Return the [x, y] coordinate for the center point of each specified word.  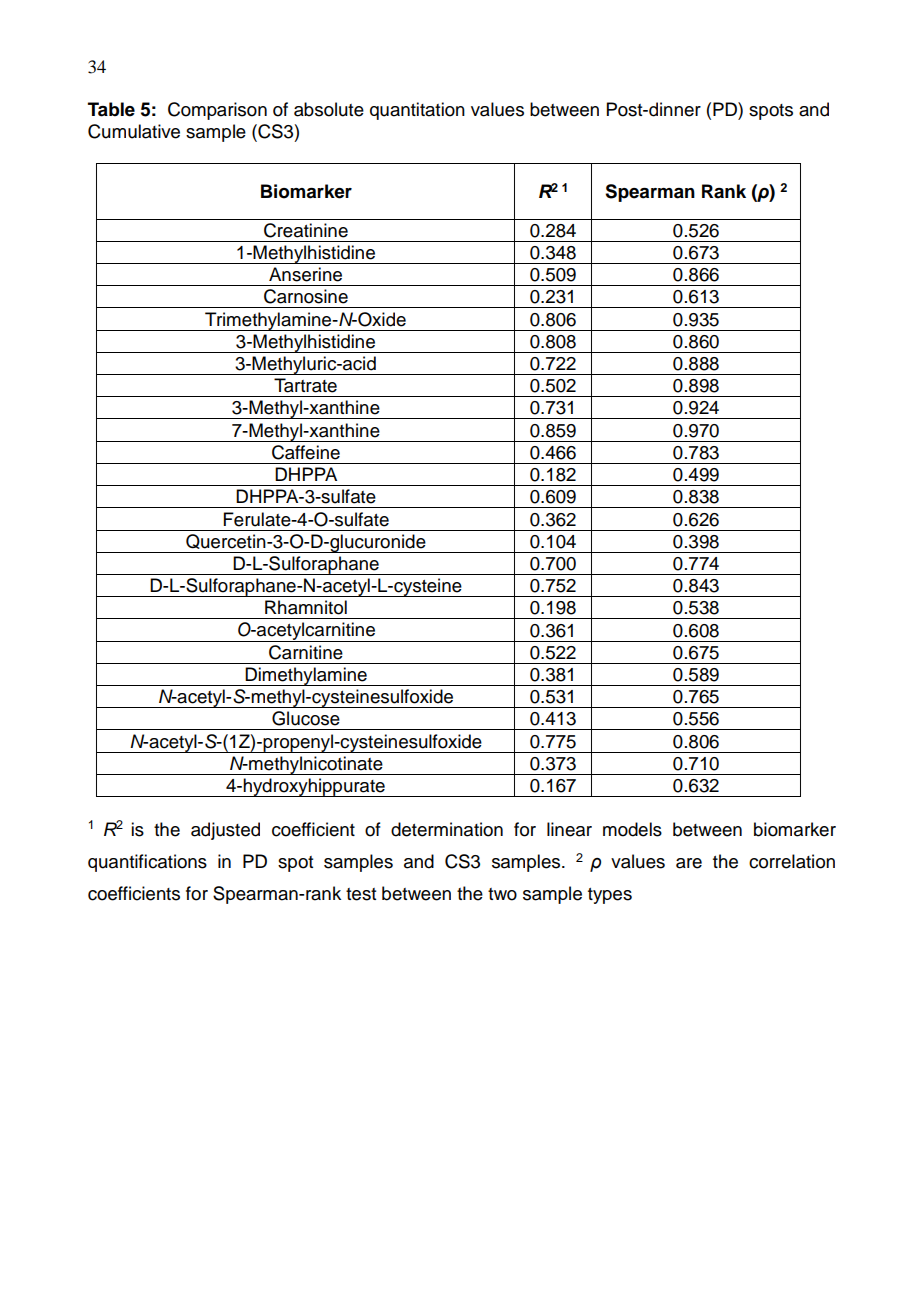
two [502, 894]
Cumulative [134, 131]
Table [111, 109]
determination [447, 829]
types [610, 896]
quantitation [417, 111]
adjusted [225, 831]
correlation [792, 861]
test [361, 894]
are [689, 863]
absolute [329, 109]
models [632, 829]
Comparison [217, 111]
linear [569, 829]
